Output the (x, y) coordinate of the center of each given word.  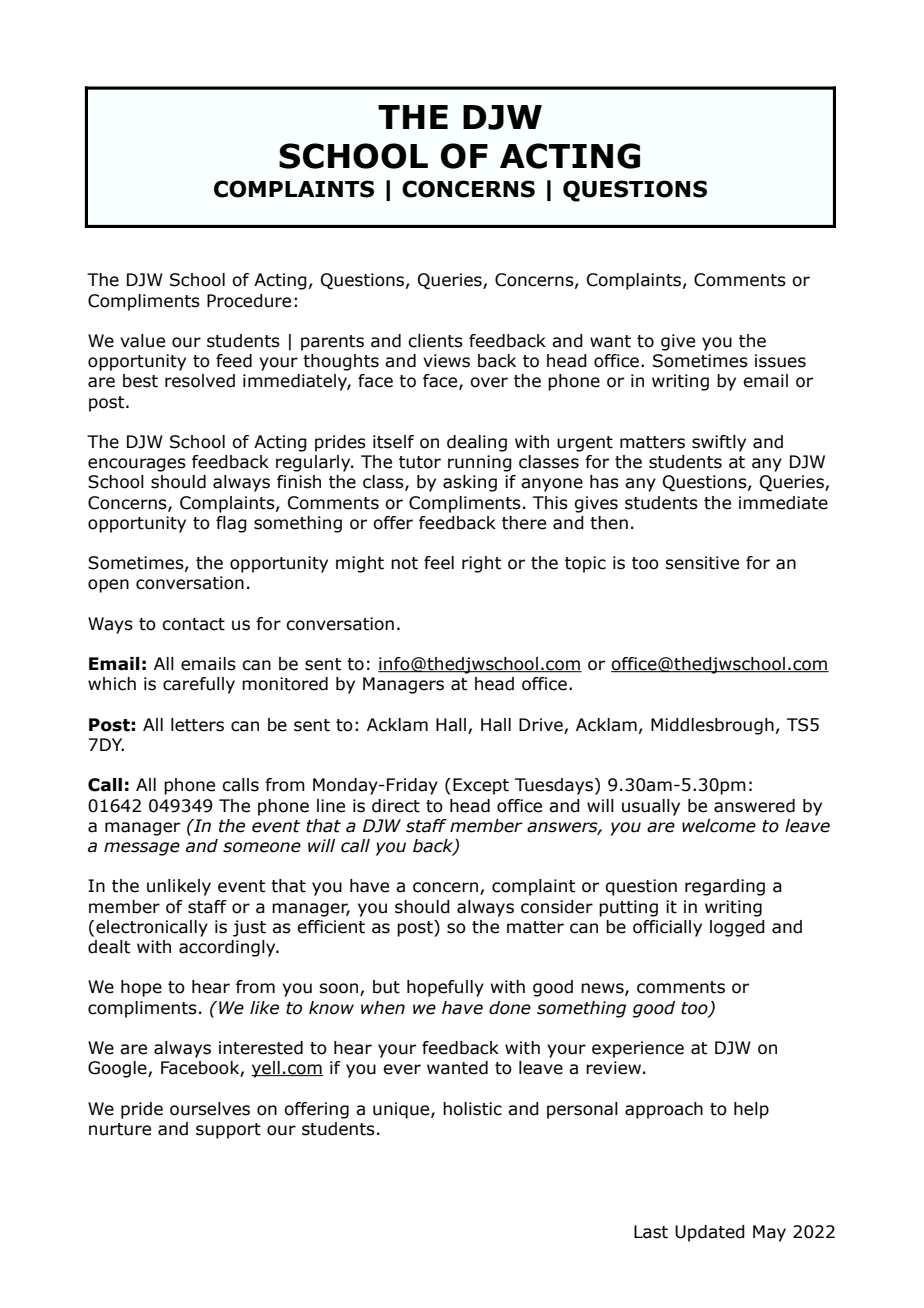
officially (667, 928)
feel (439, 563)
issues (780, 361)
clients (435, 341)
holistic (472, 1109)
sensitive (702, 563)
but (386, 987)
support (228, 1131)
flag (231, 524)
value (142, 341)
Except (481, 786)
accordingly (228, 948)
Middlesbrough (712, 726)
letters (197, 725)
